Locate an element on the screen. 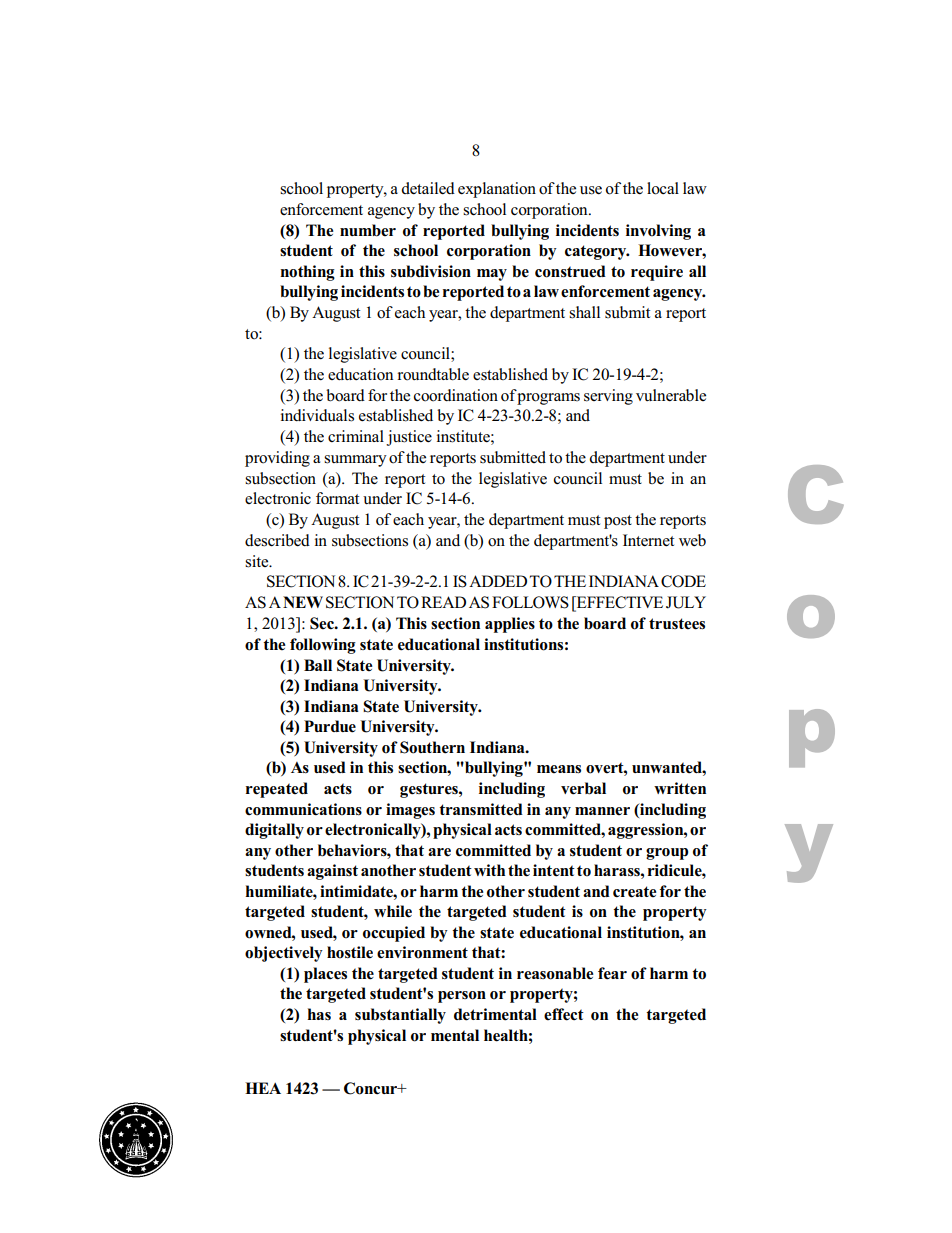 This screenshot has width=952, height=1233. has is located at coordinates (319, 1014).
